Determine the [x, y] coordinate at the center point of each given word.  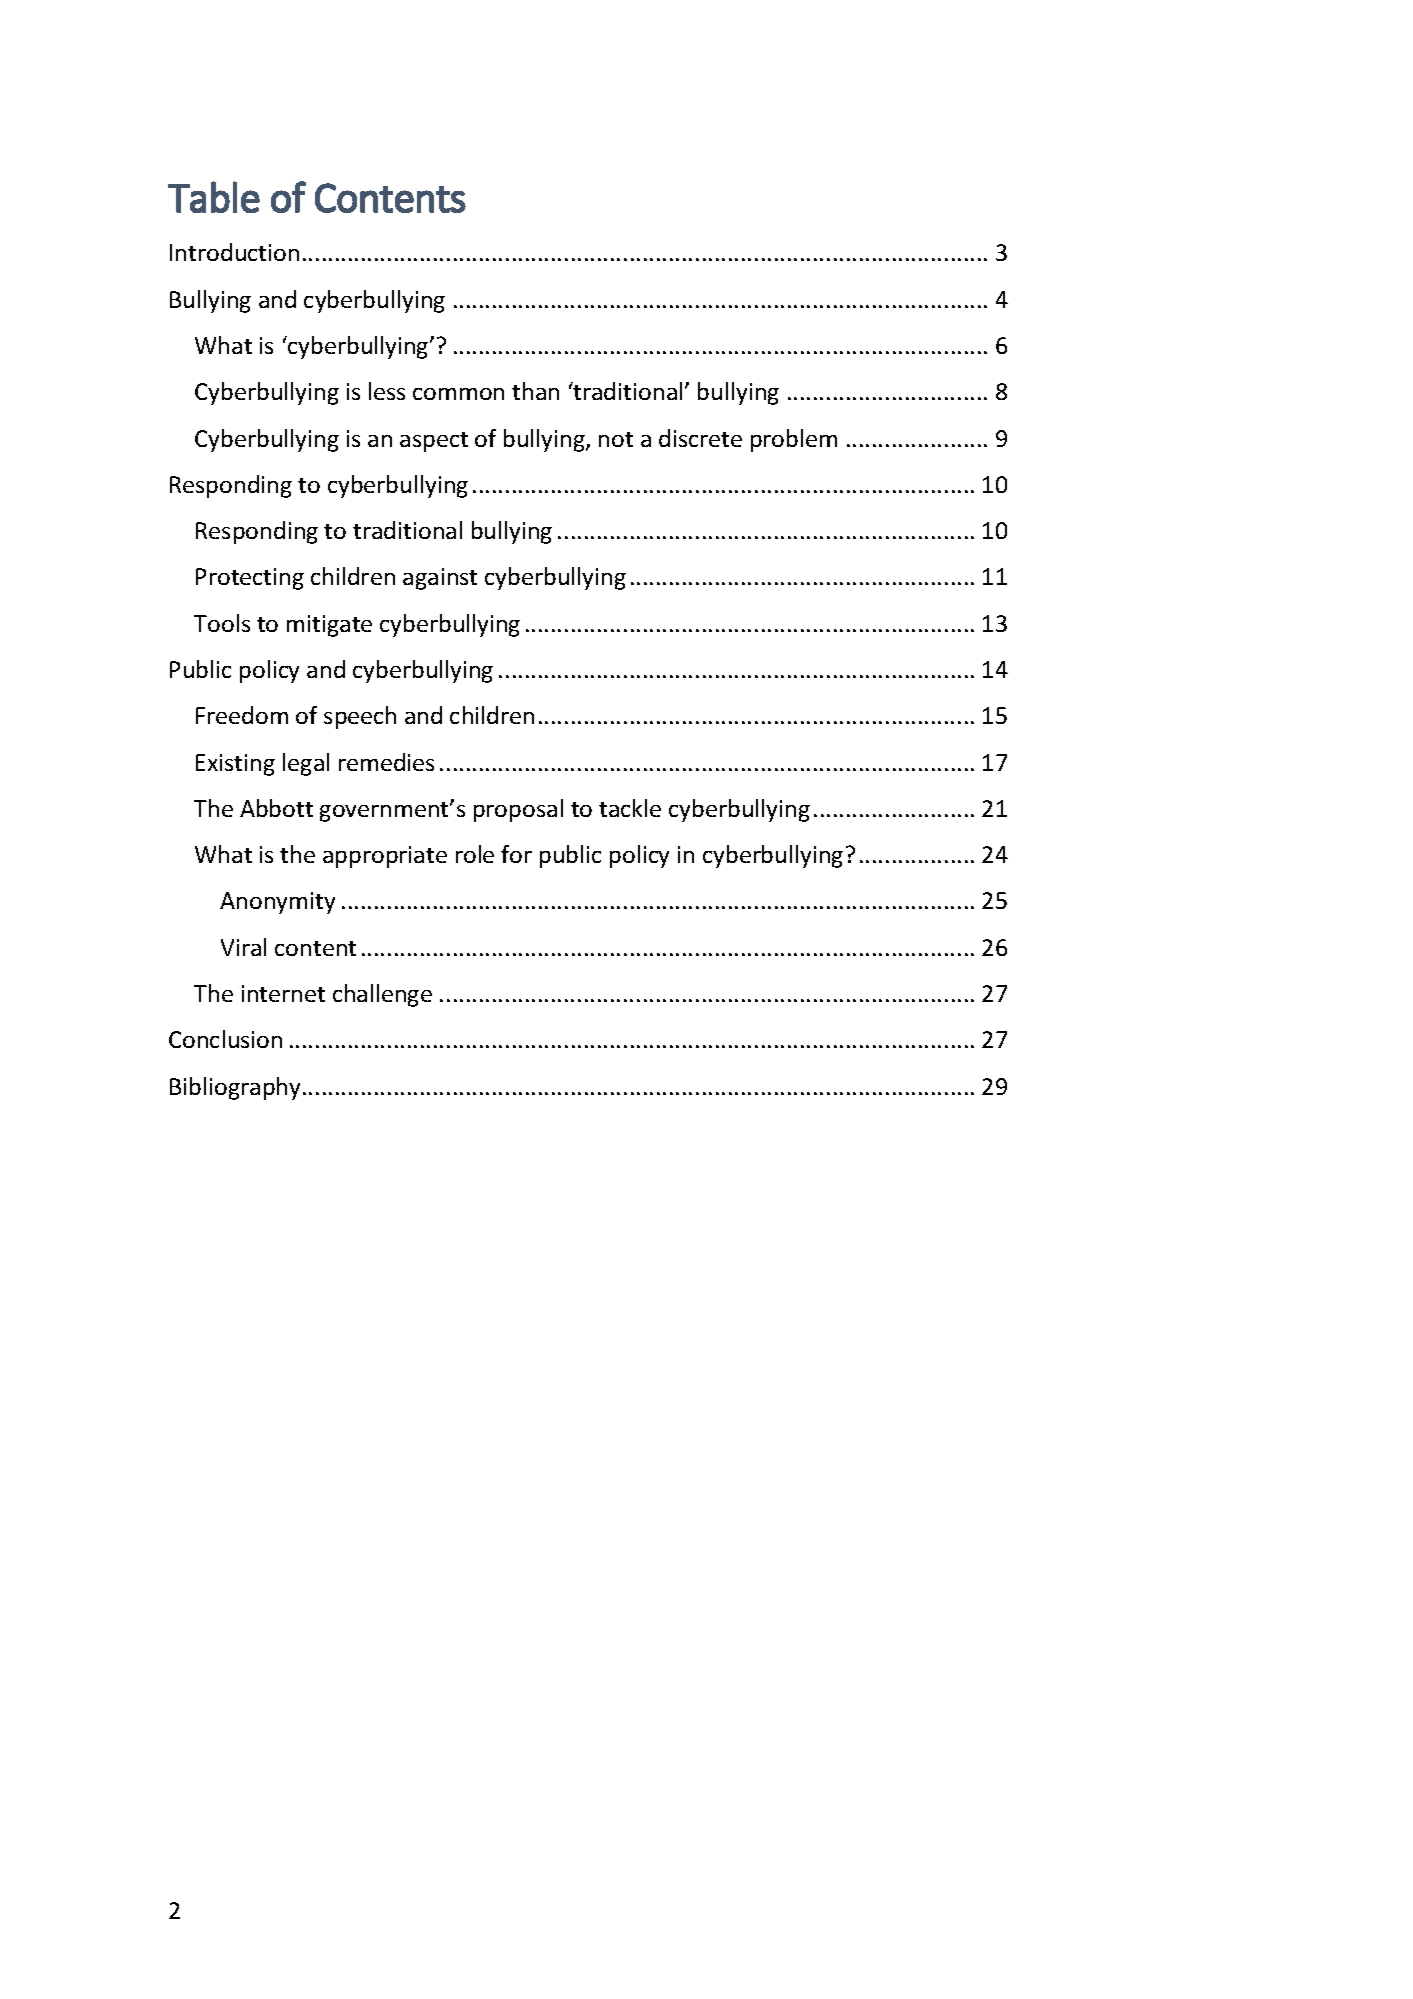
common [458, 394]
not [616, 439]
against [440, 579]
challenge [382, 995]
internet [283, 993]
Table [214, 197]
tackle [630, 808]
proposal [518, 810]
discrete [700, 438]
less [387, 391]
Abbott [276, 808]
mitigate [329, 626]
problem [794, 440]
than [535, 391]
